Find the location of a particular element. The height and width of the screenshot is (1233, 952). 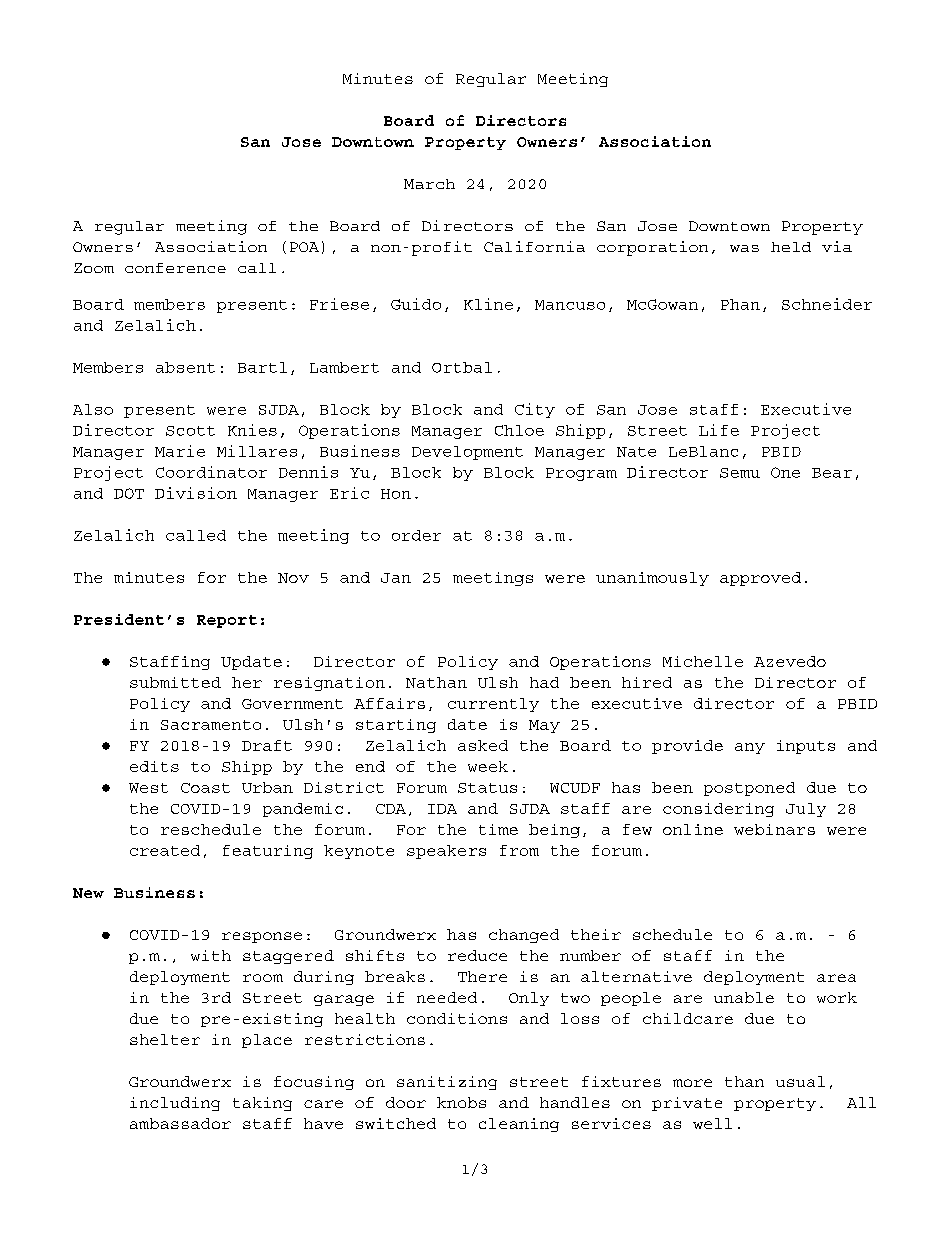

postponed is located at coordinates (749, 789).
